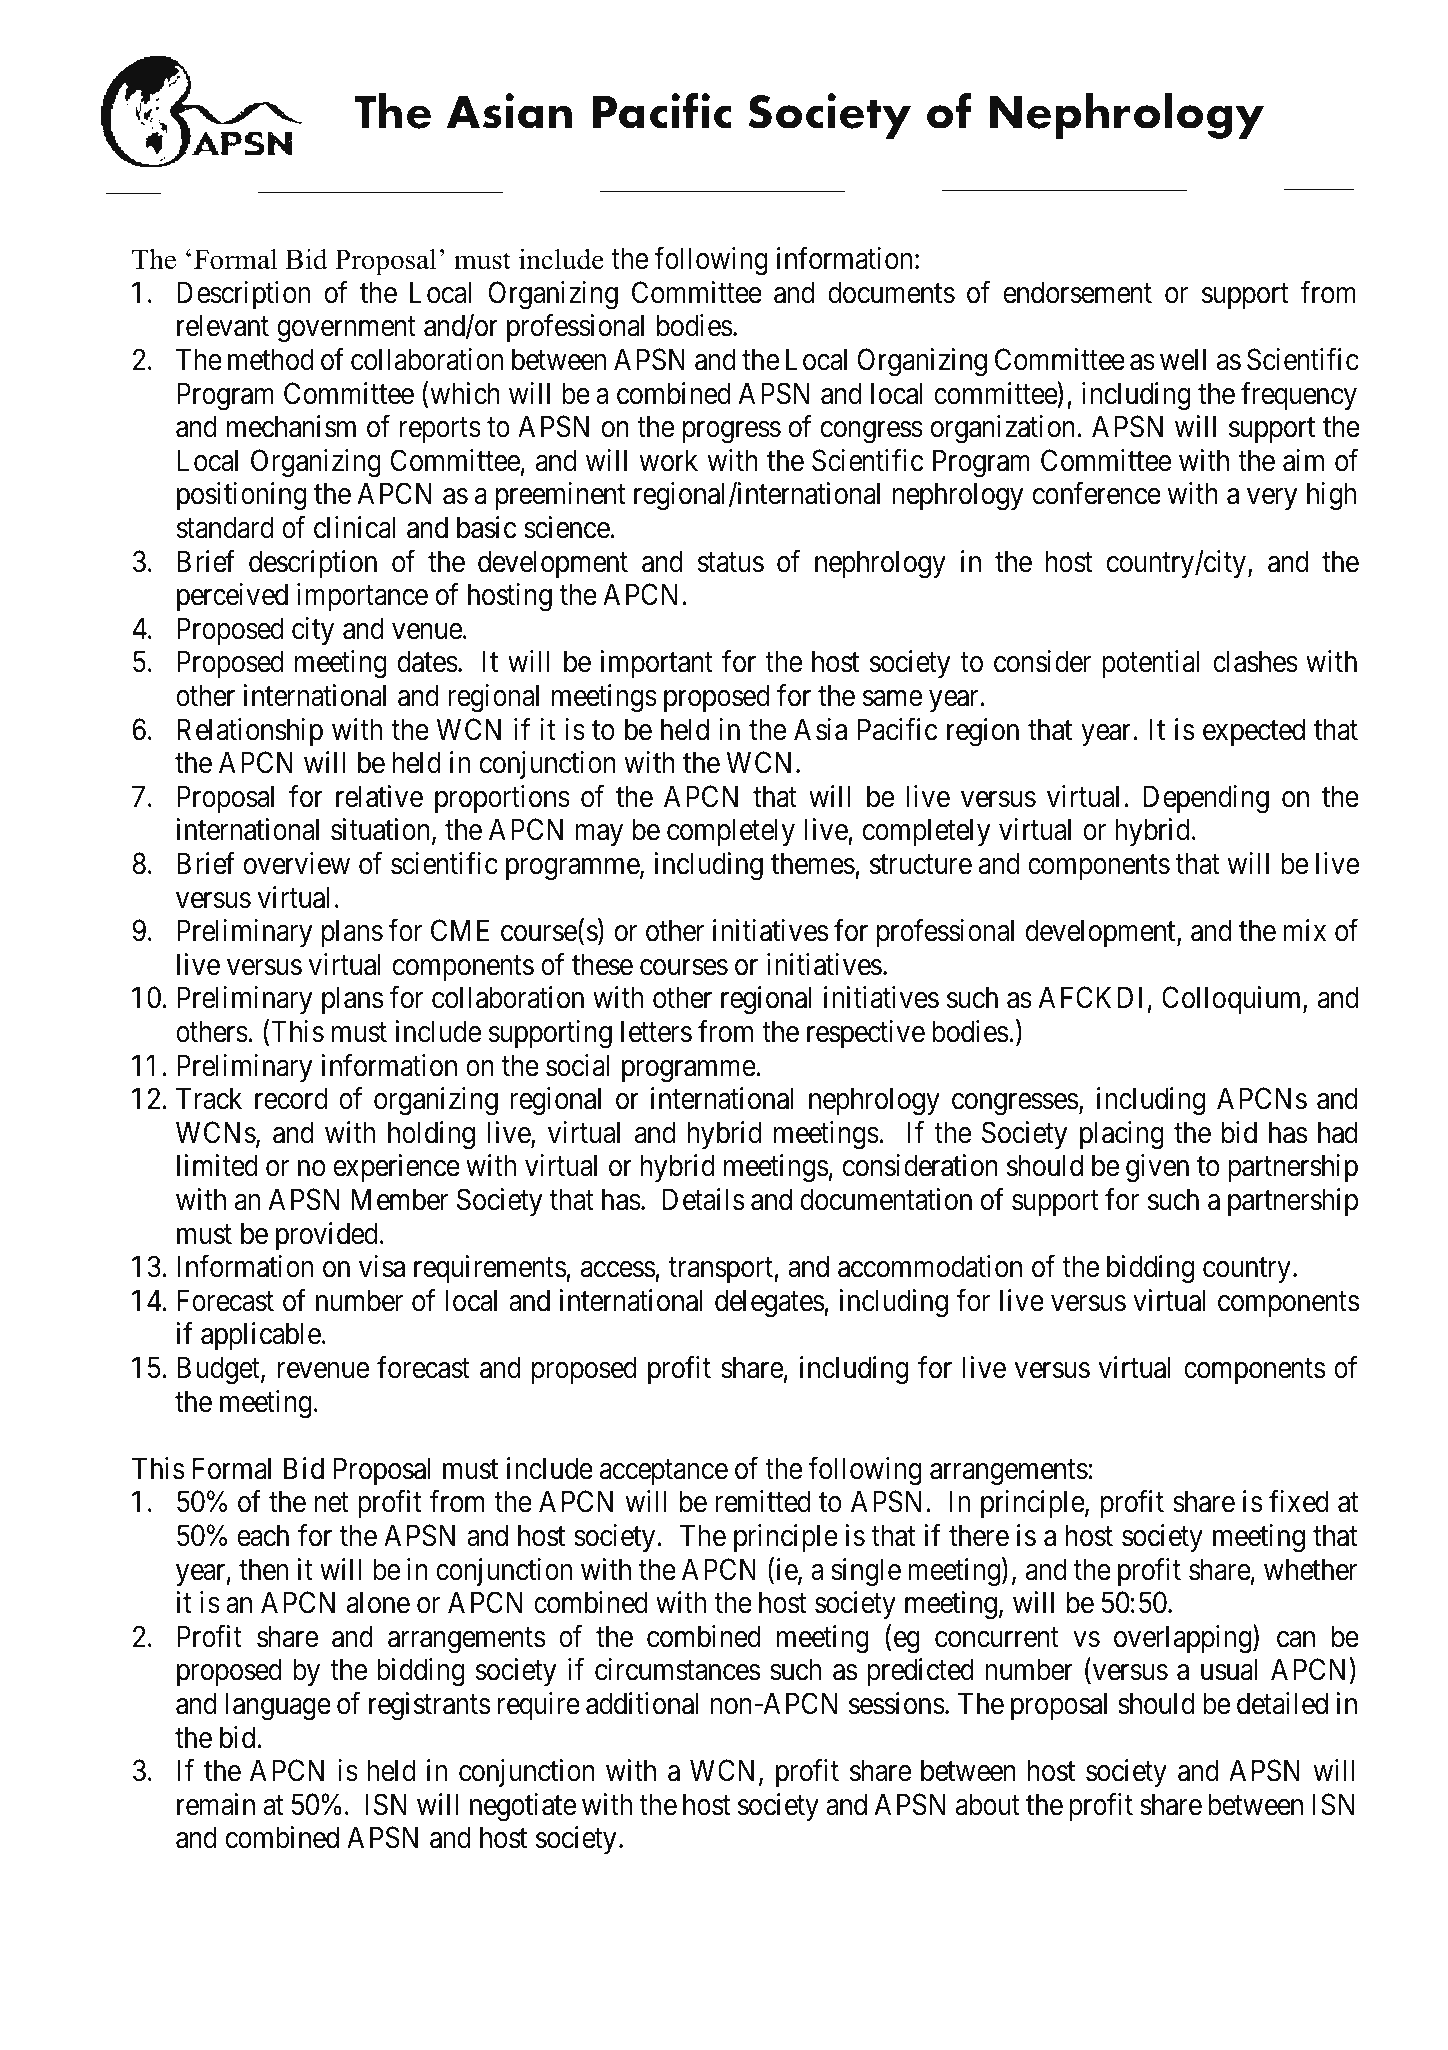 The height and width of the screenshot is (2050, 1448). Describe the element at coordinates (1299, 1502) in the screenshot. I see `fixed` at that location.
